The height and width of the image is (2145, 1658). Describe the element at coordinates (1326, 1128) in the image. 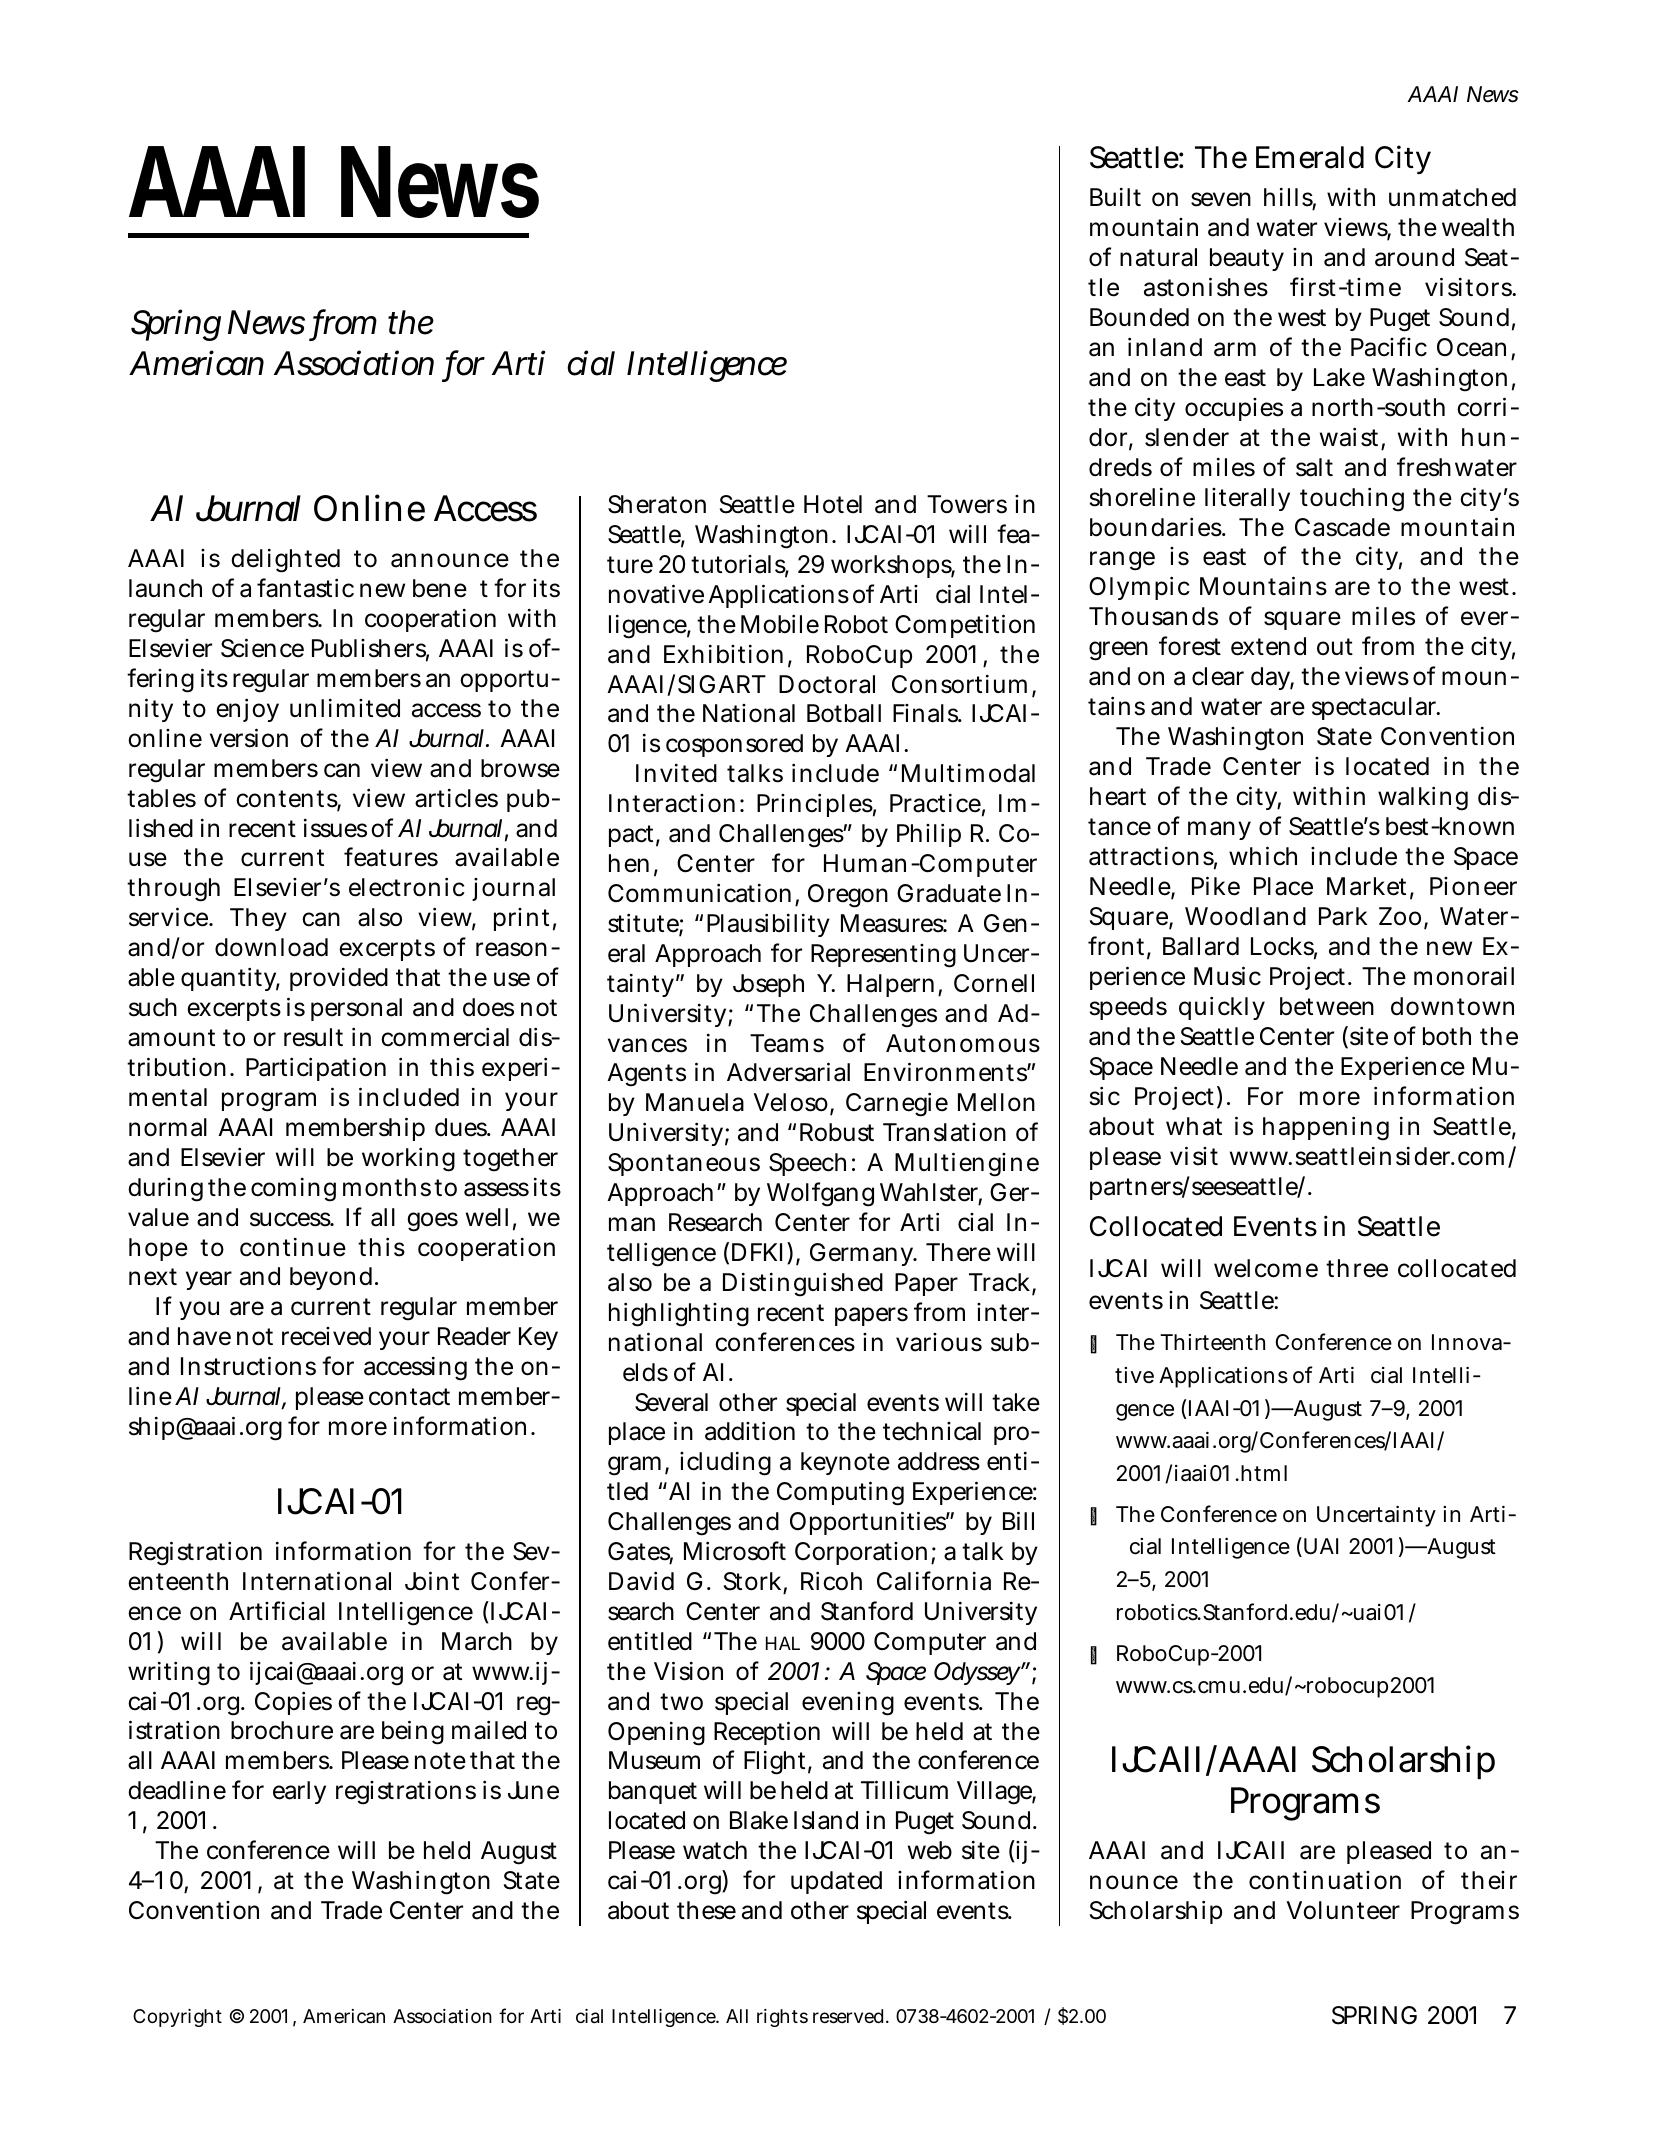

I see `happening` at that location.
